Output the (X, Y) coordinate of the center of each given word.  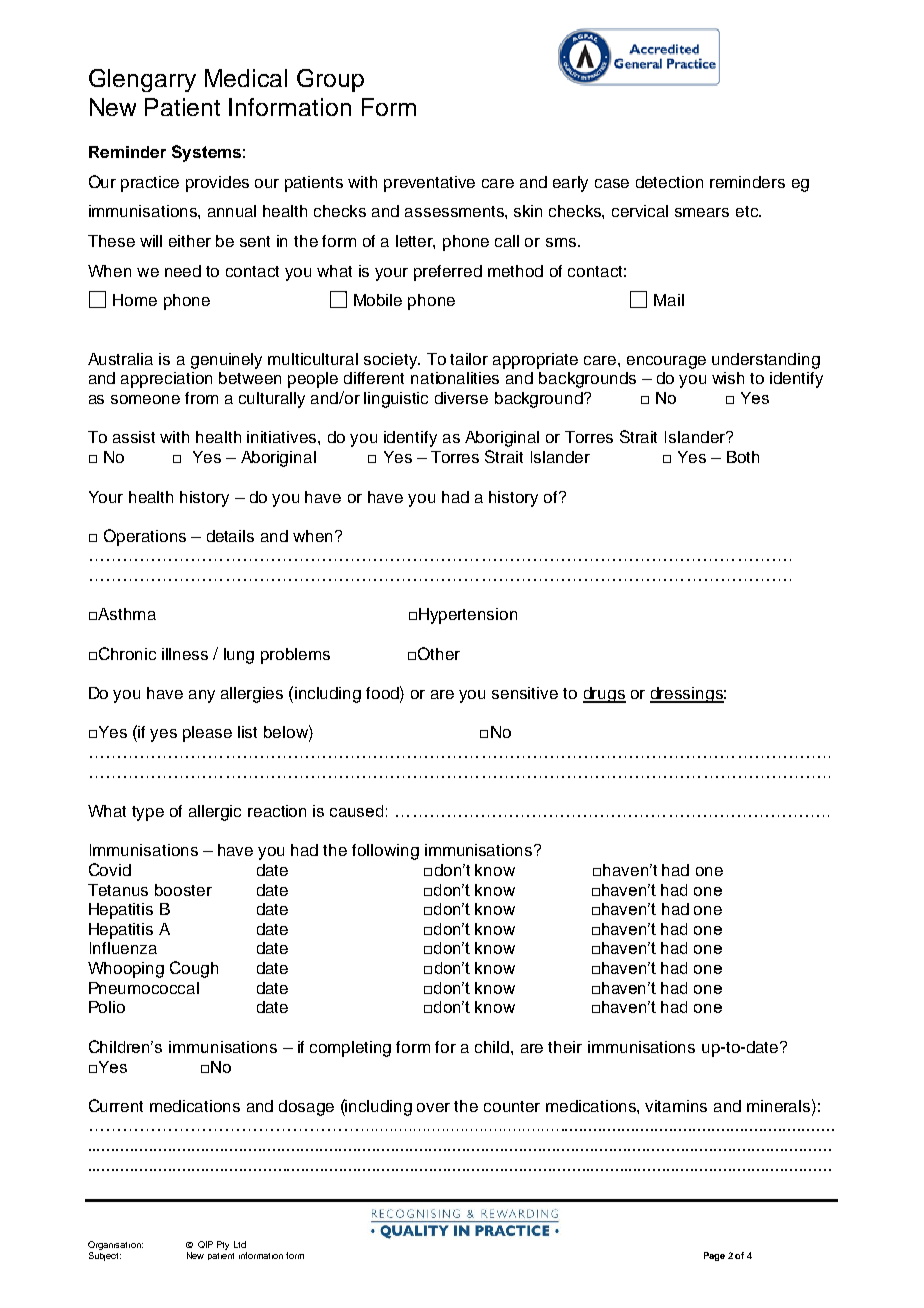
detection (669, 182)
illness (185, 654)
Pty (223, 1245)
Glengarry (142, 80)
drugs (604, 695)
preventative (429, 184)
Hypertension (468, 616)
